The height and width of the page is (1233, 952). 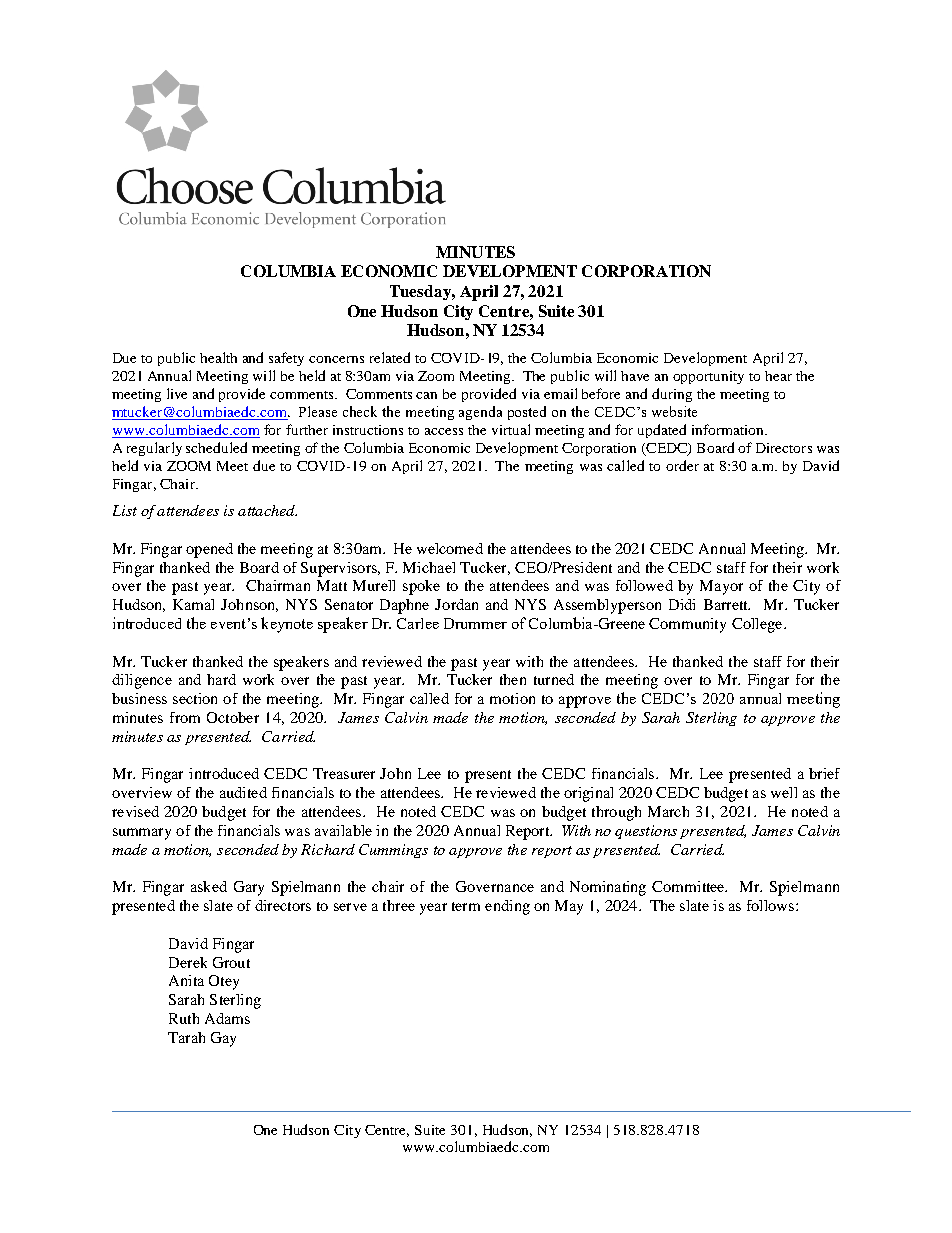 What do you see at coordinates (426, 395) in the page?
I see `can` at bounding box center [426, 395].
